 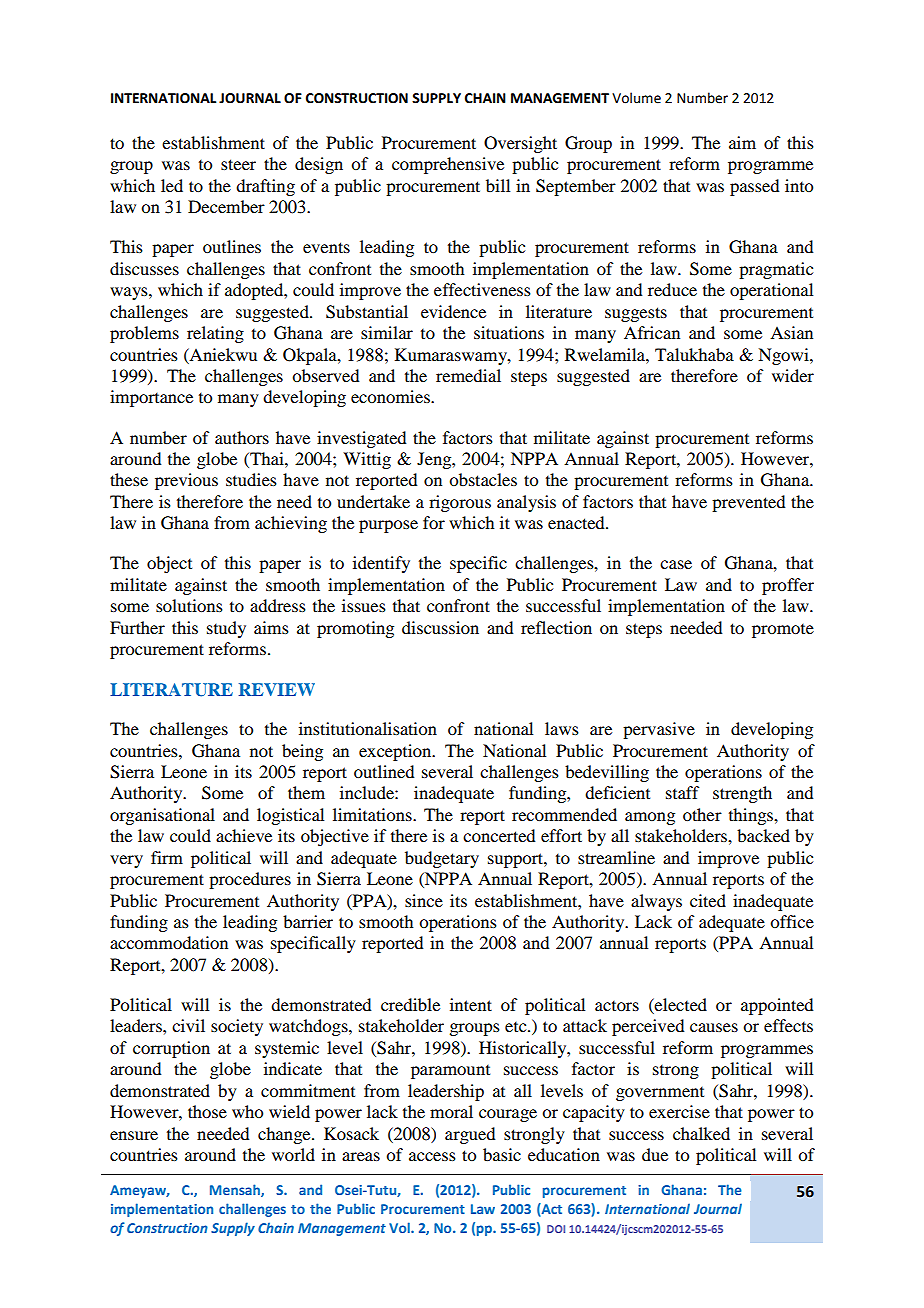 What do you see at coordinates (293, 1154) in the screenshot?
I see `world` at bounding box center [293, 1154].
